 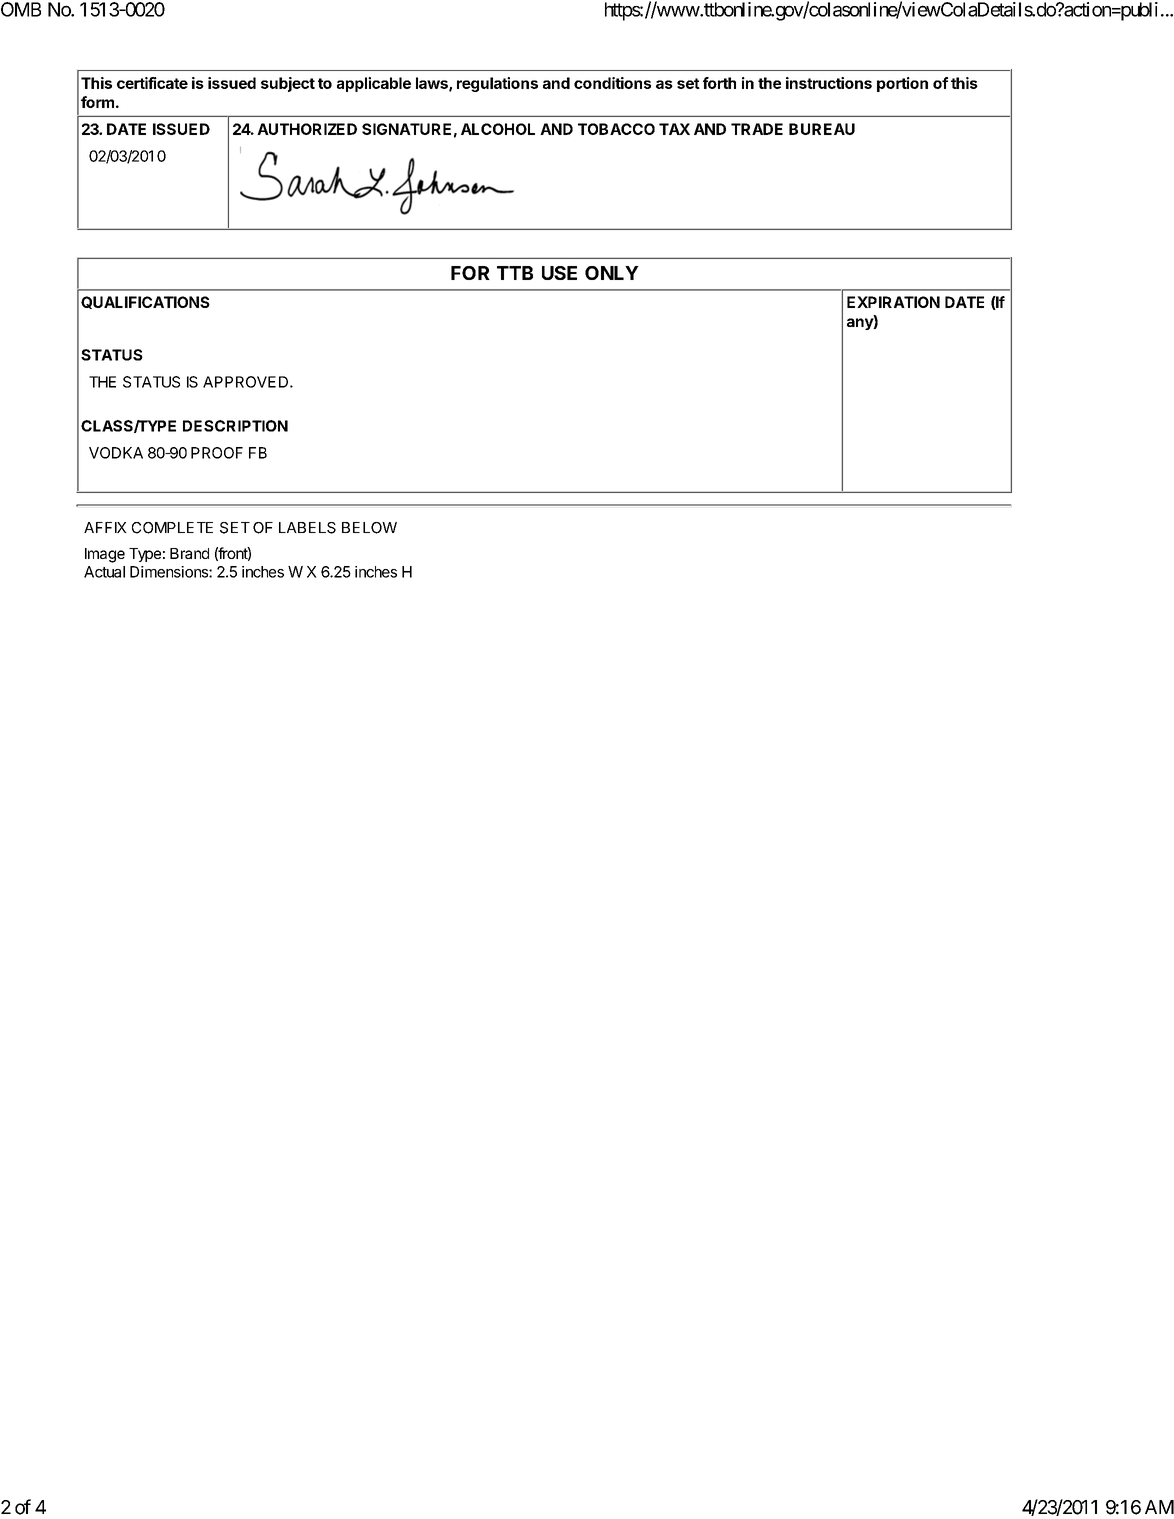 I want to click on BELOW, so click(x=369, y=528).
